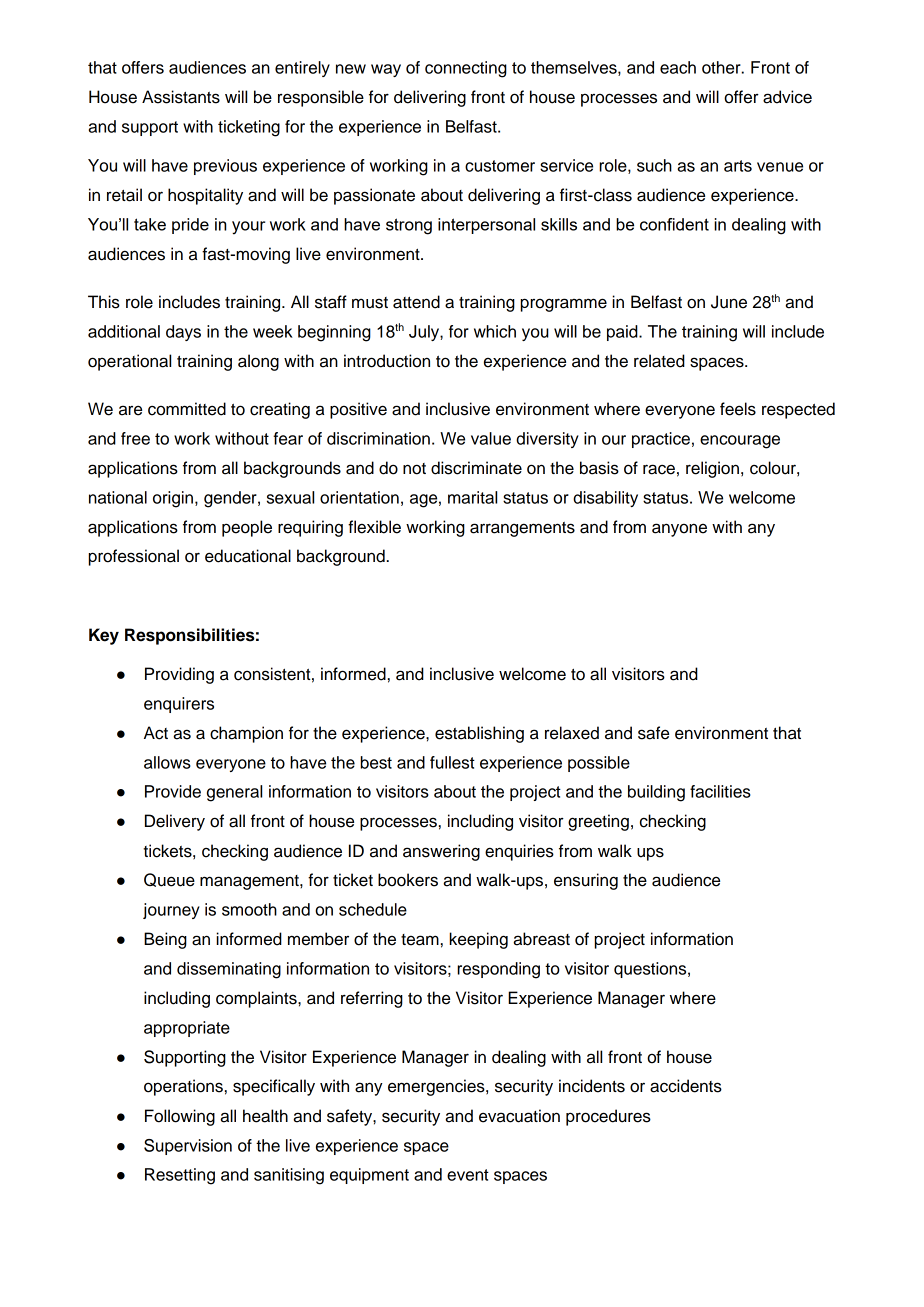  I want to click on event, so click(468, 1175).
